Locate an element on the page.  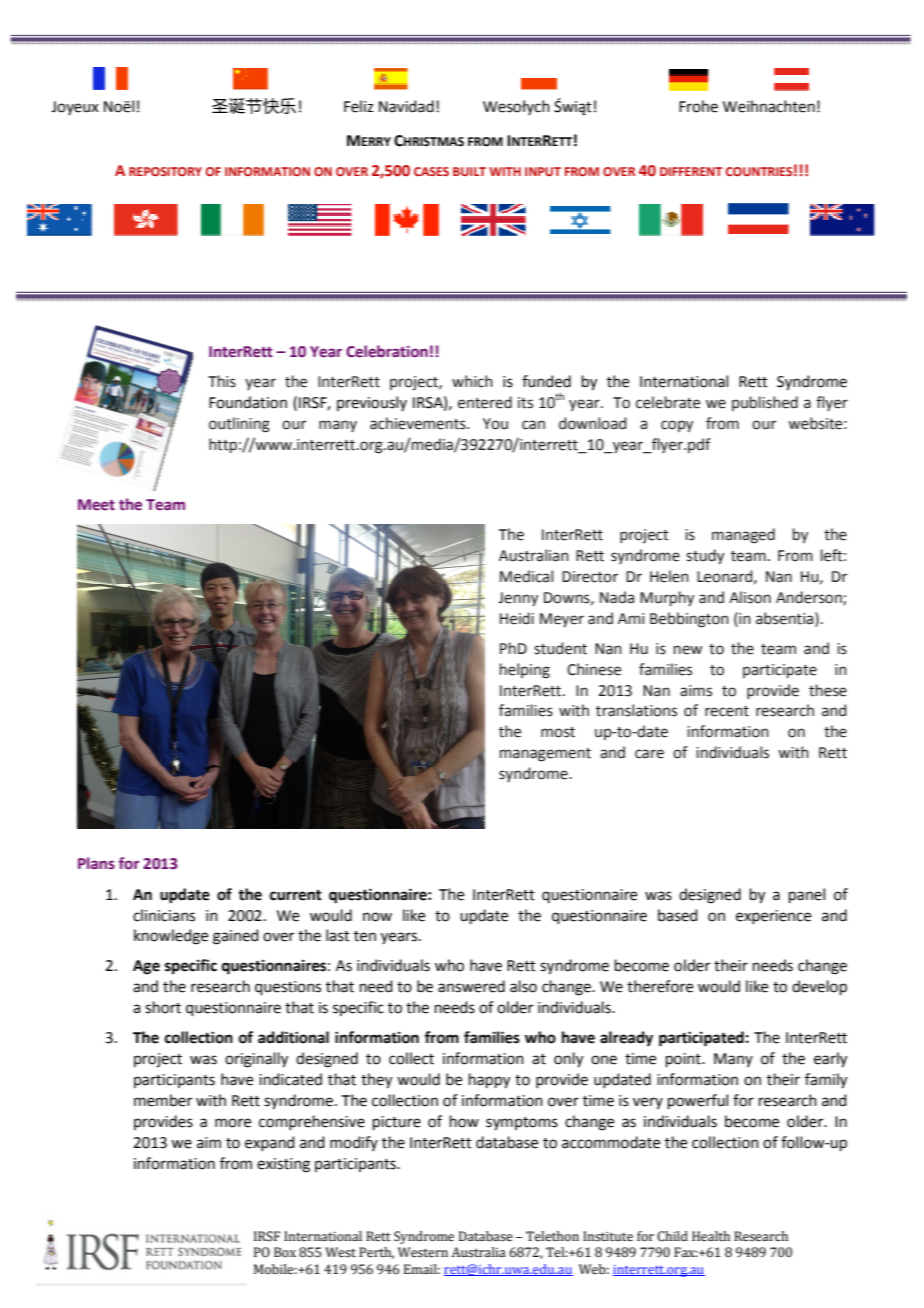
This is located at coordinates (222, 381).
